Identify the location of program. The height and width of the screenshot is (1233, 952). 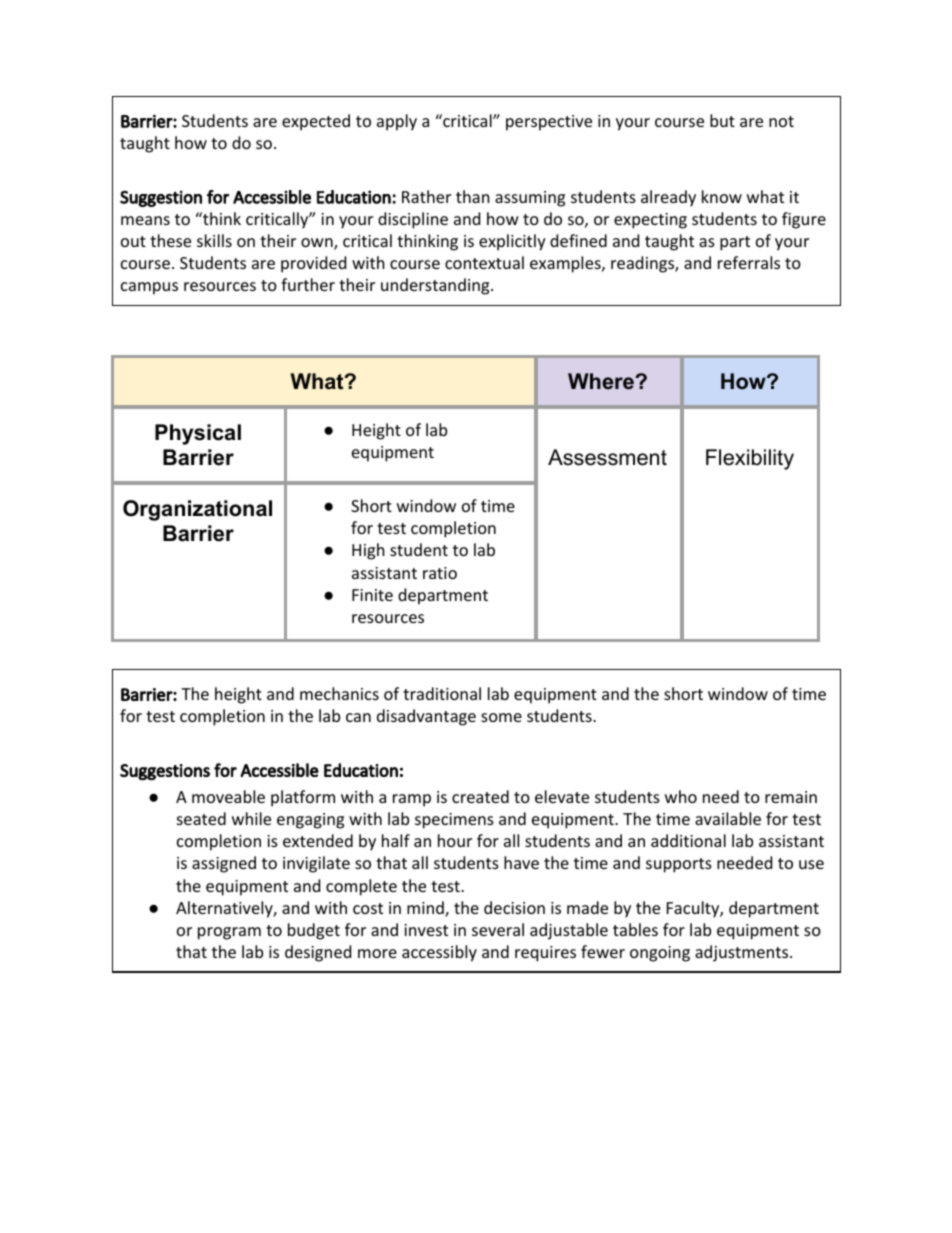
(229, 933).
